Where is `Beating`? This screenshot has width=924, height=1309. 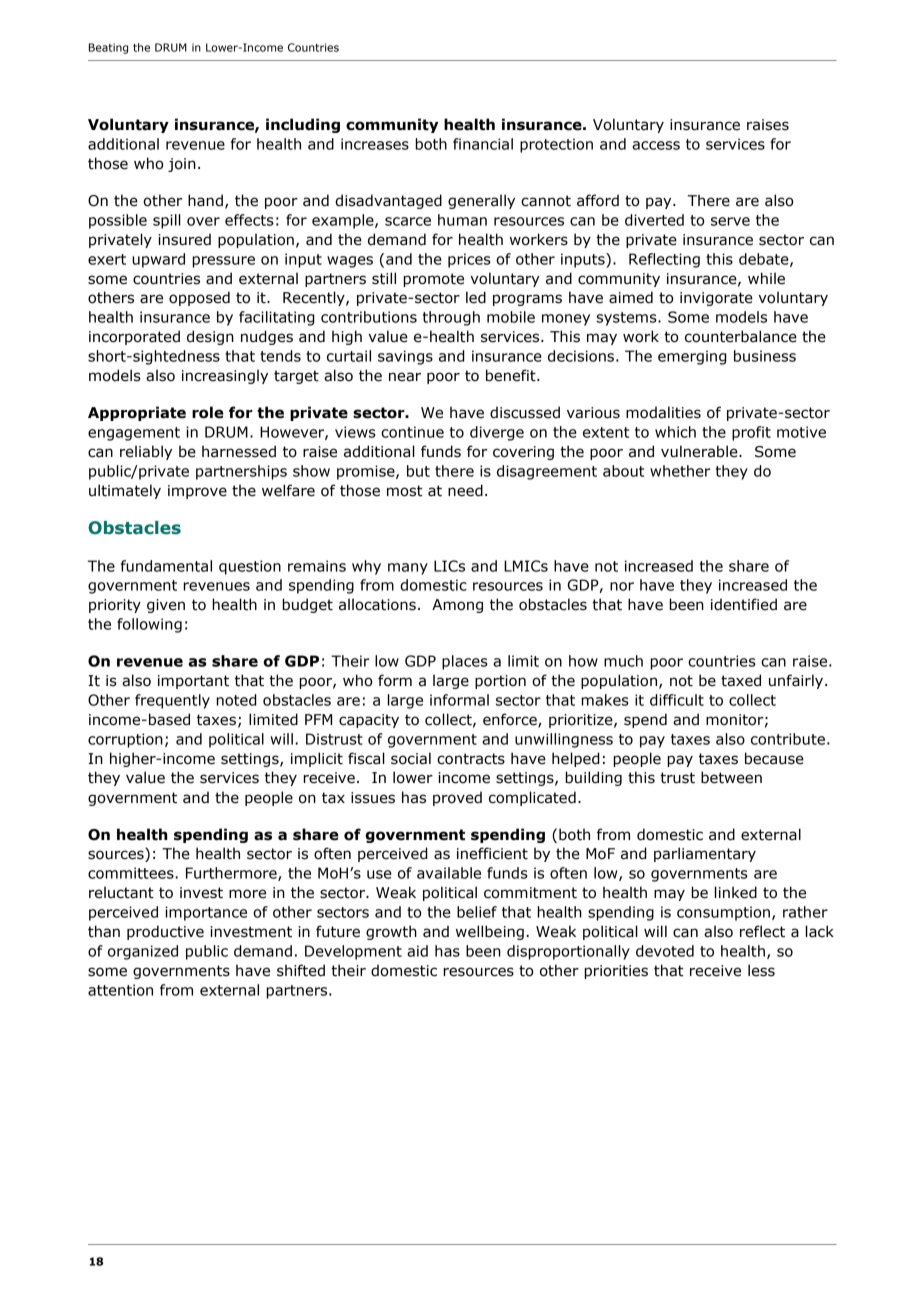
Beating is located at coordinates (108, 48).
